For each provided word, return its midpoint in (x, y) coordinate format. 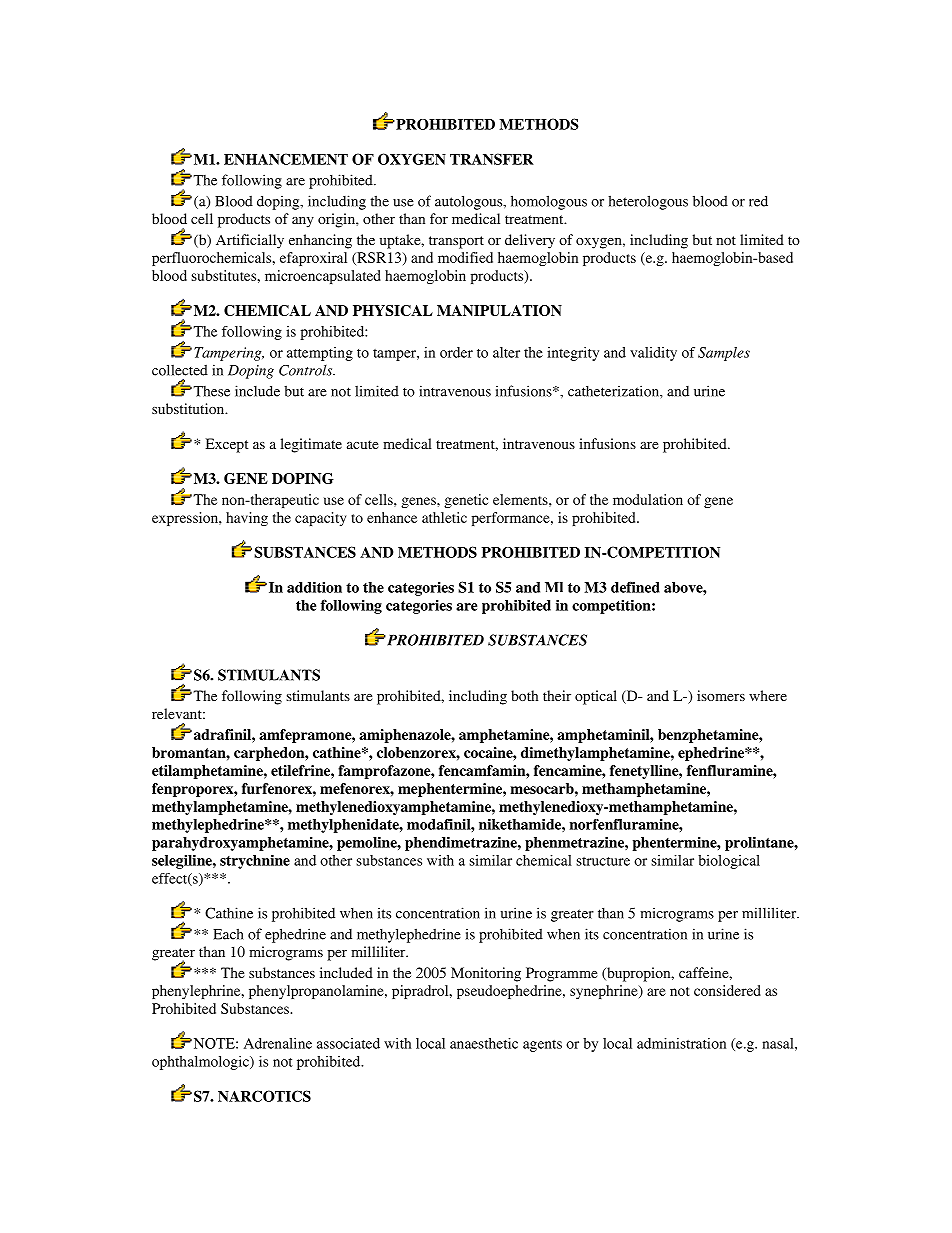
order (456, 352)
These (210, 391)
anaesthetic (484, 1043)
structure (603, 861)
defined (635, 587)
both (524, 695)
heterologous (648, 202)
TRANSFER (492, 159)
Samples (724, 354)
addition (314, 587)
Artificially (250, 241)
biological (729, 862)
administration (681, 1043)
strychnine (255, 862)
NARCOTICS (264, 1096)
